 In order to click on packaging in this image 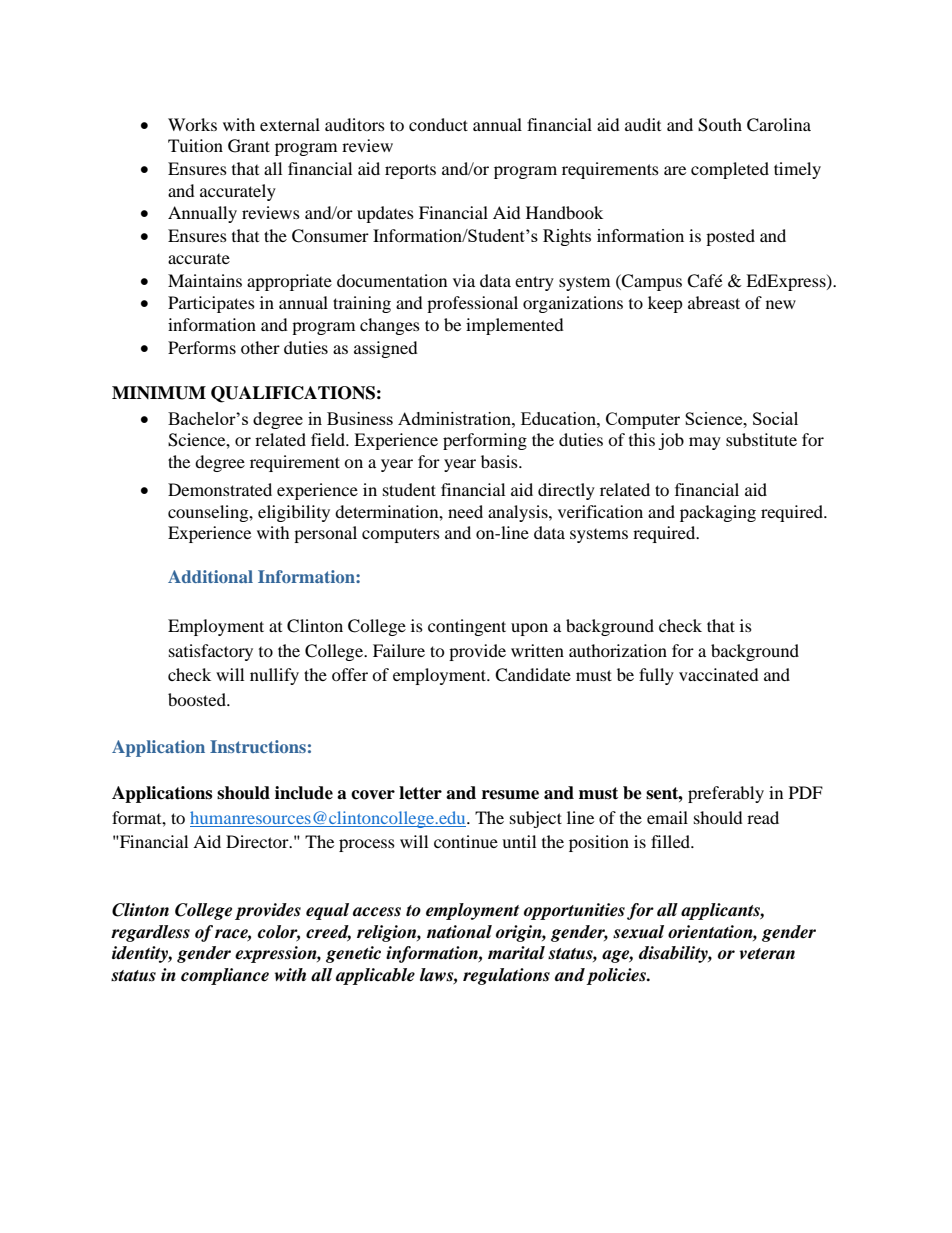, I will do `click(718, 513)`.
